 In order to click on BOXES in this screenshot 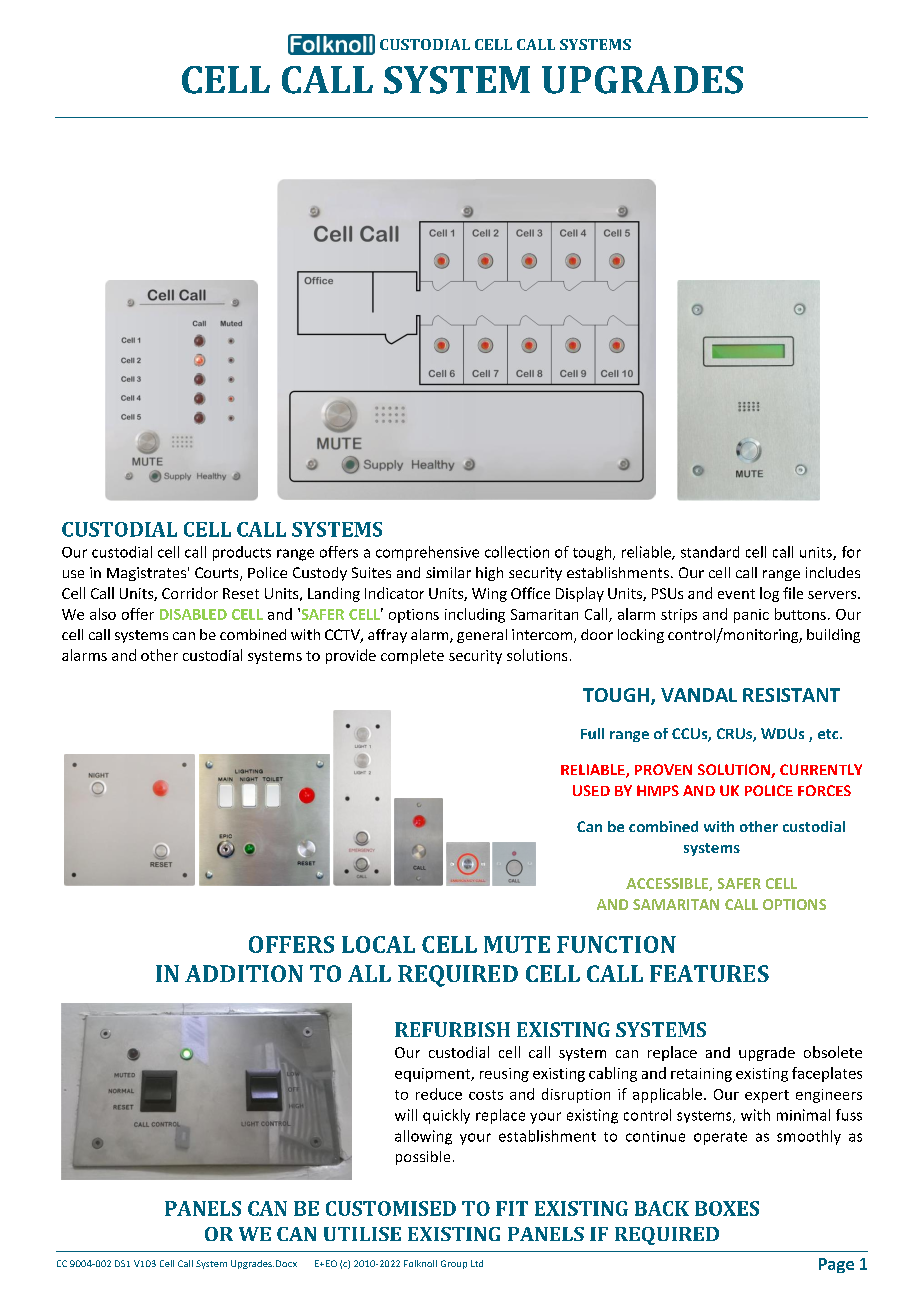, I will do `click(727, 1208)`.
